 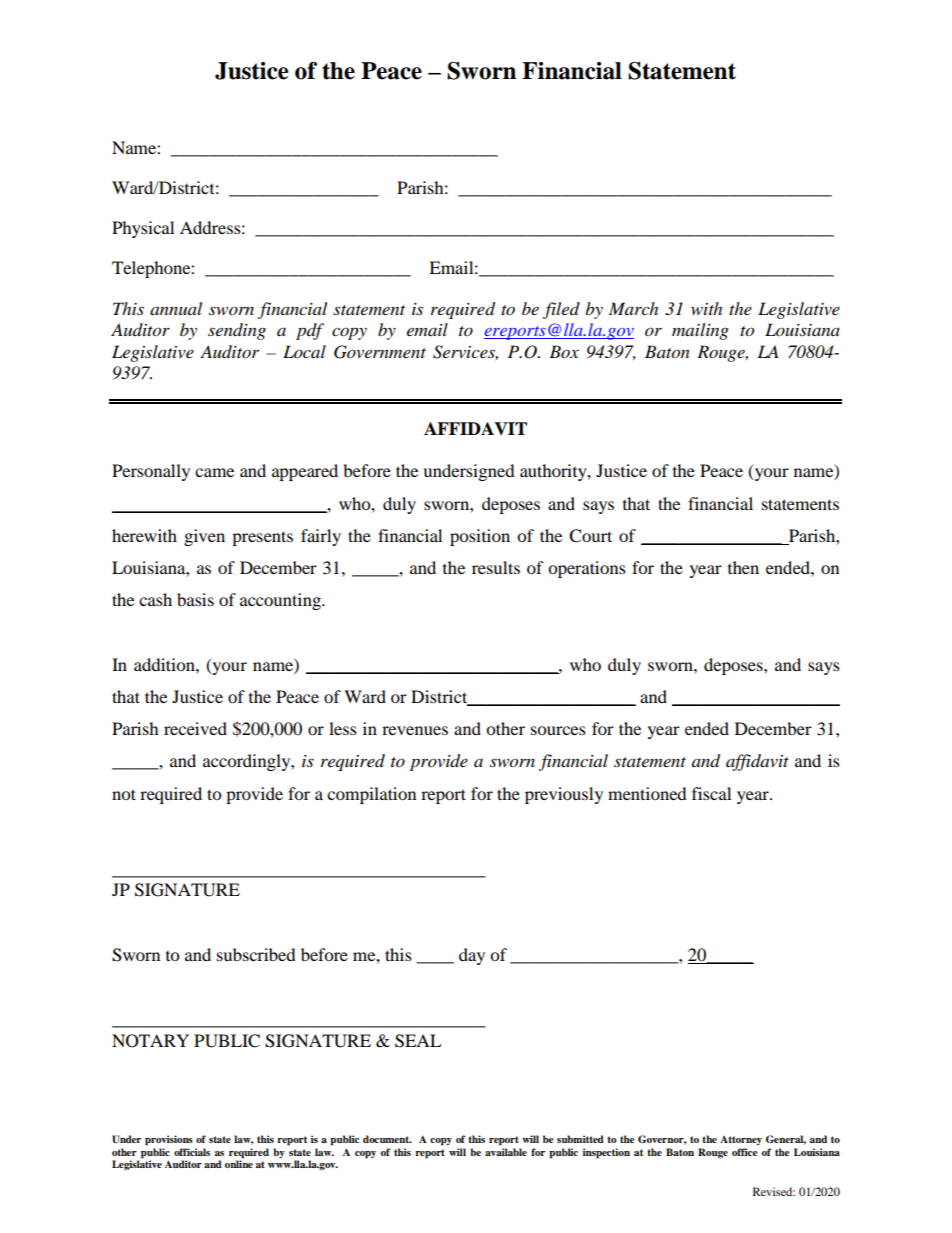 What do you see at coordinates (176, 308) in the document?
I see `annual` at bounding box center [176, 308].
